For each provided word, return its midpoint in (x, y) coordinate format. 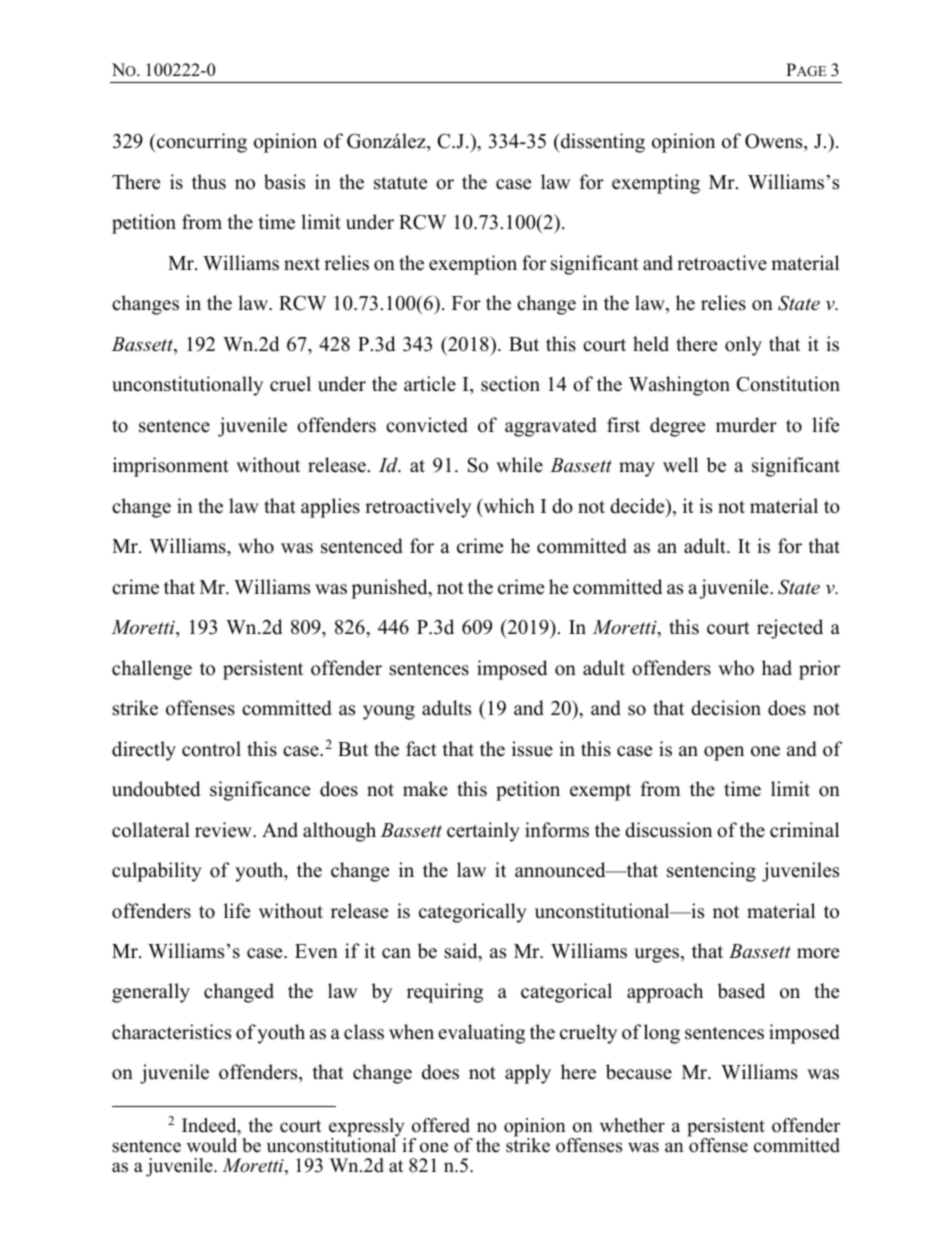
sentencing (711, 872)
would (212, 1145)
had (777, 668)
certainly (483, 832)
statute (400, 183)
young (389, 712)
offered (441, 1125)
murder (746, 425)
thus (209, 182)
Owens (775, 142)
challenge (152, 670)
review (224, 830)
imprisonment (171, 467)
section (510, 384)
